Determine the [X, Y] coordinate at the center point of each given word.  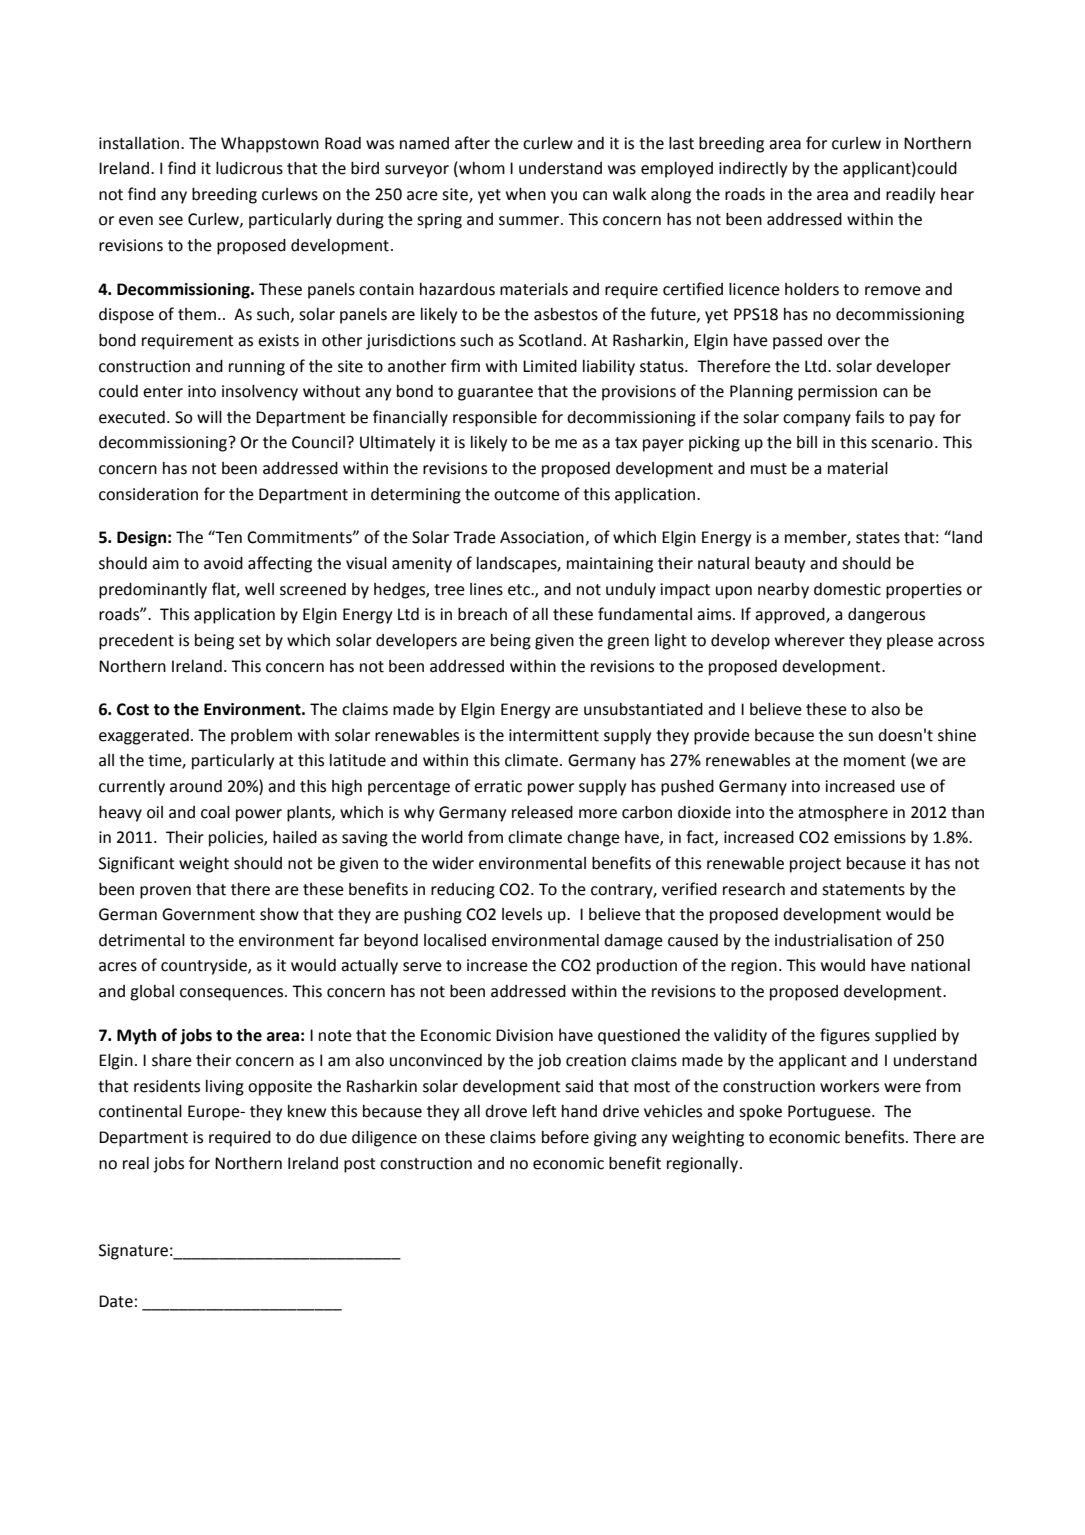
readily [910, 196]
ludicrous [249, 168]
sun [860, 737]
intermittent [554, 735]
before [565, 1137]
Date [116, 1301]
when [526, 194]
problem [261, 737]
